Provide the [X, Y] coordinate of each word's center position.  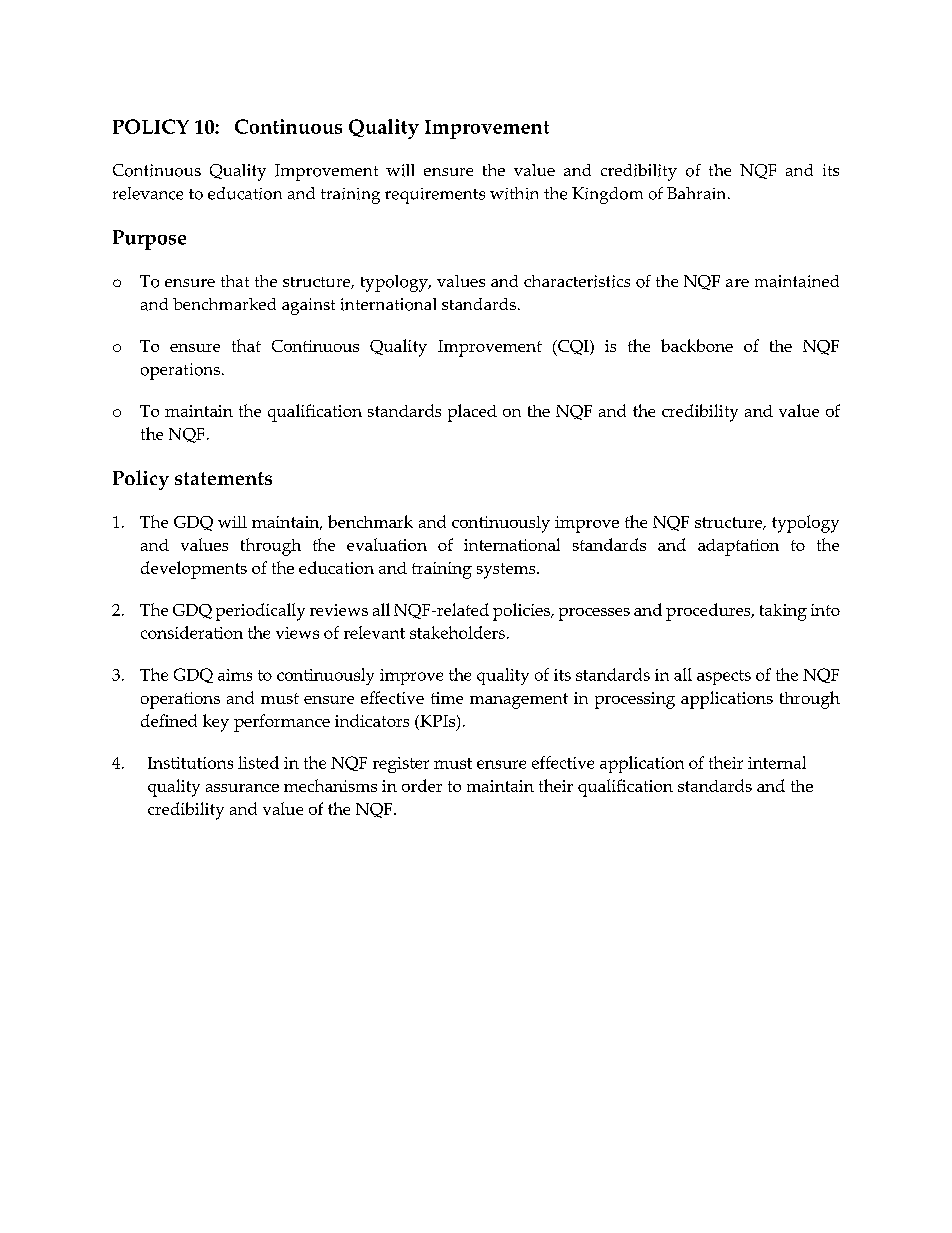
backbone [697, 345]
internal [777, 762]
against [308, 306]
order [422, 785]
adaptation [738, 547]
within [514, 193]
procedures [709, 612]
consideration [192, 632]
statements [223, 478]
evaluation [387, 544]
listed [258, 762]
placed [472, 413]
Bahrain [698, 193]
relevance [148, 193]
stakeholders [457, 632]
